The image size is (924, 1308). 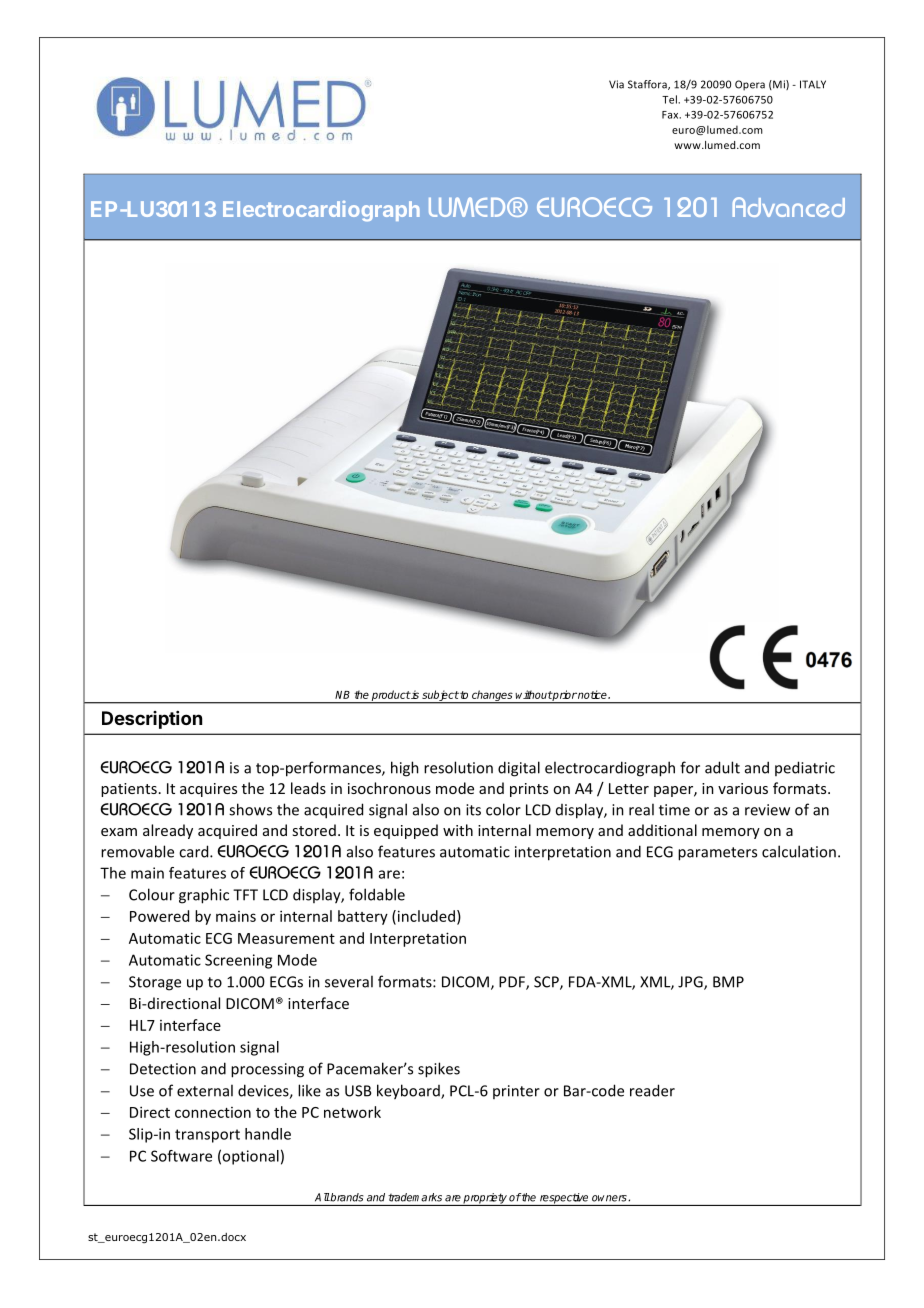 What do you see at coordinates (439, 696) in the screenshot?
I see `subject` at bounding box center [439, 696].
